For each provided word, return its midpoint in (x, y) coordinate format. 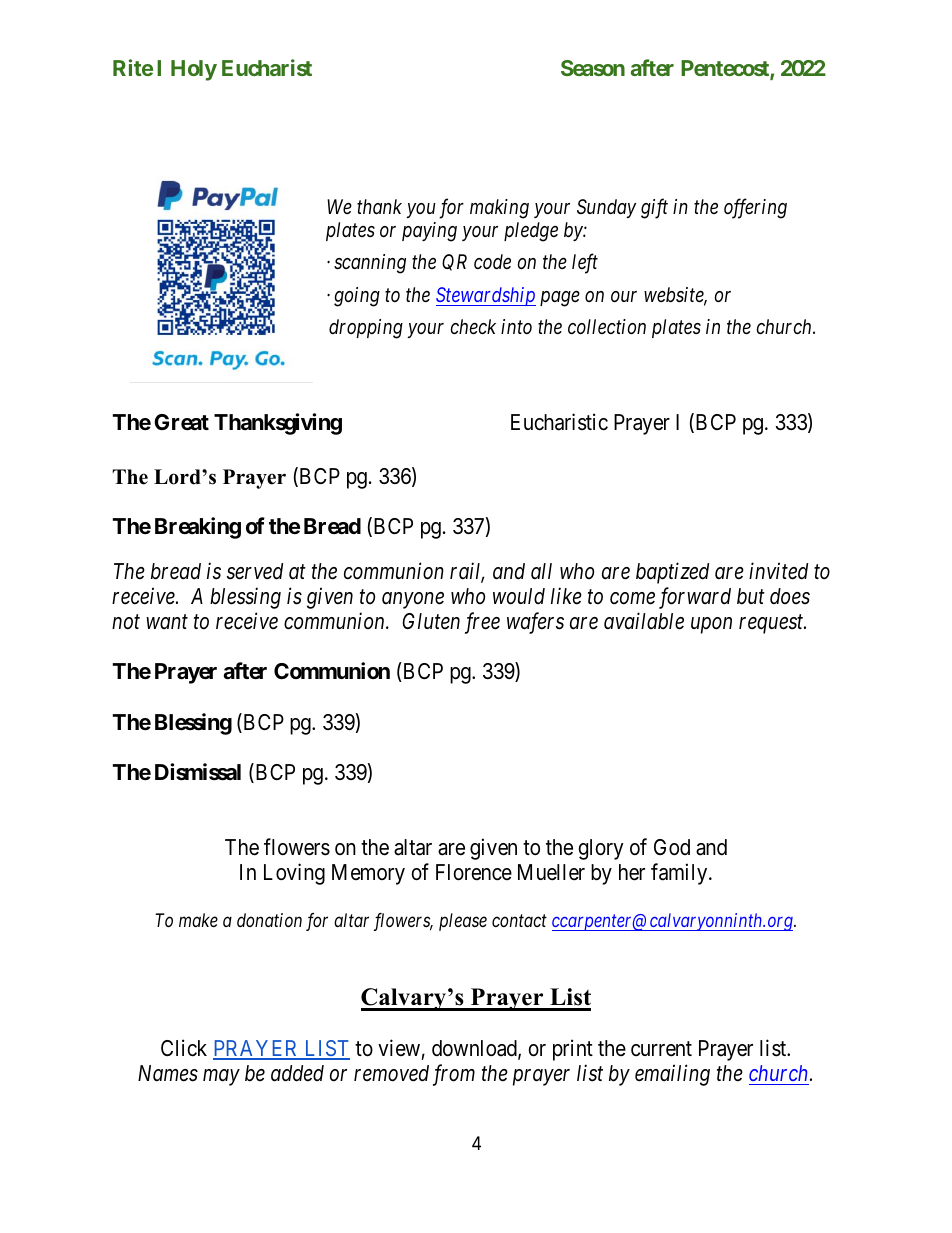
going (357, 297)
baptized (672, 573)
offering (755, 208)
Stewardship (486, 296)
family (680, 874)
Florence (474, 872)
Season (593, 68)
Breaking (198, 528)
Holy (194, 70)
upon (711, 626)
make (198, 920)
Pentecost (726, 69)
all (541, 571)
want (167, 622)
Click (184, 1048)
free (482, 623)
